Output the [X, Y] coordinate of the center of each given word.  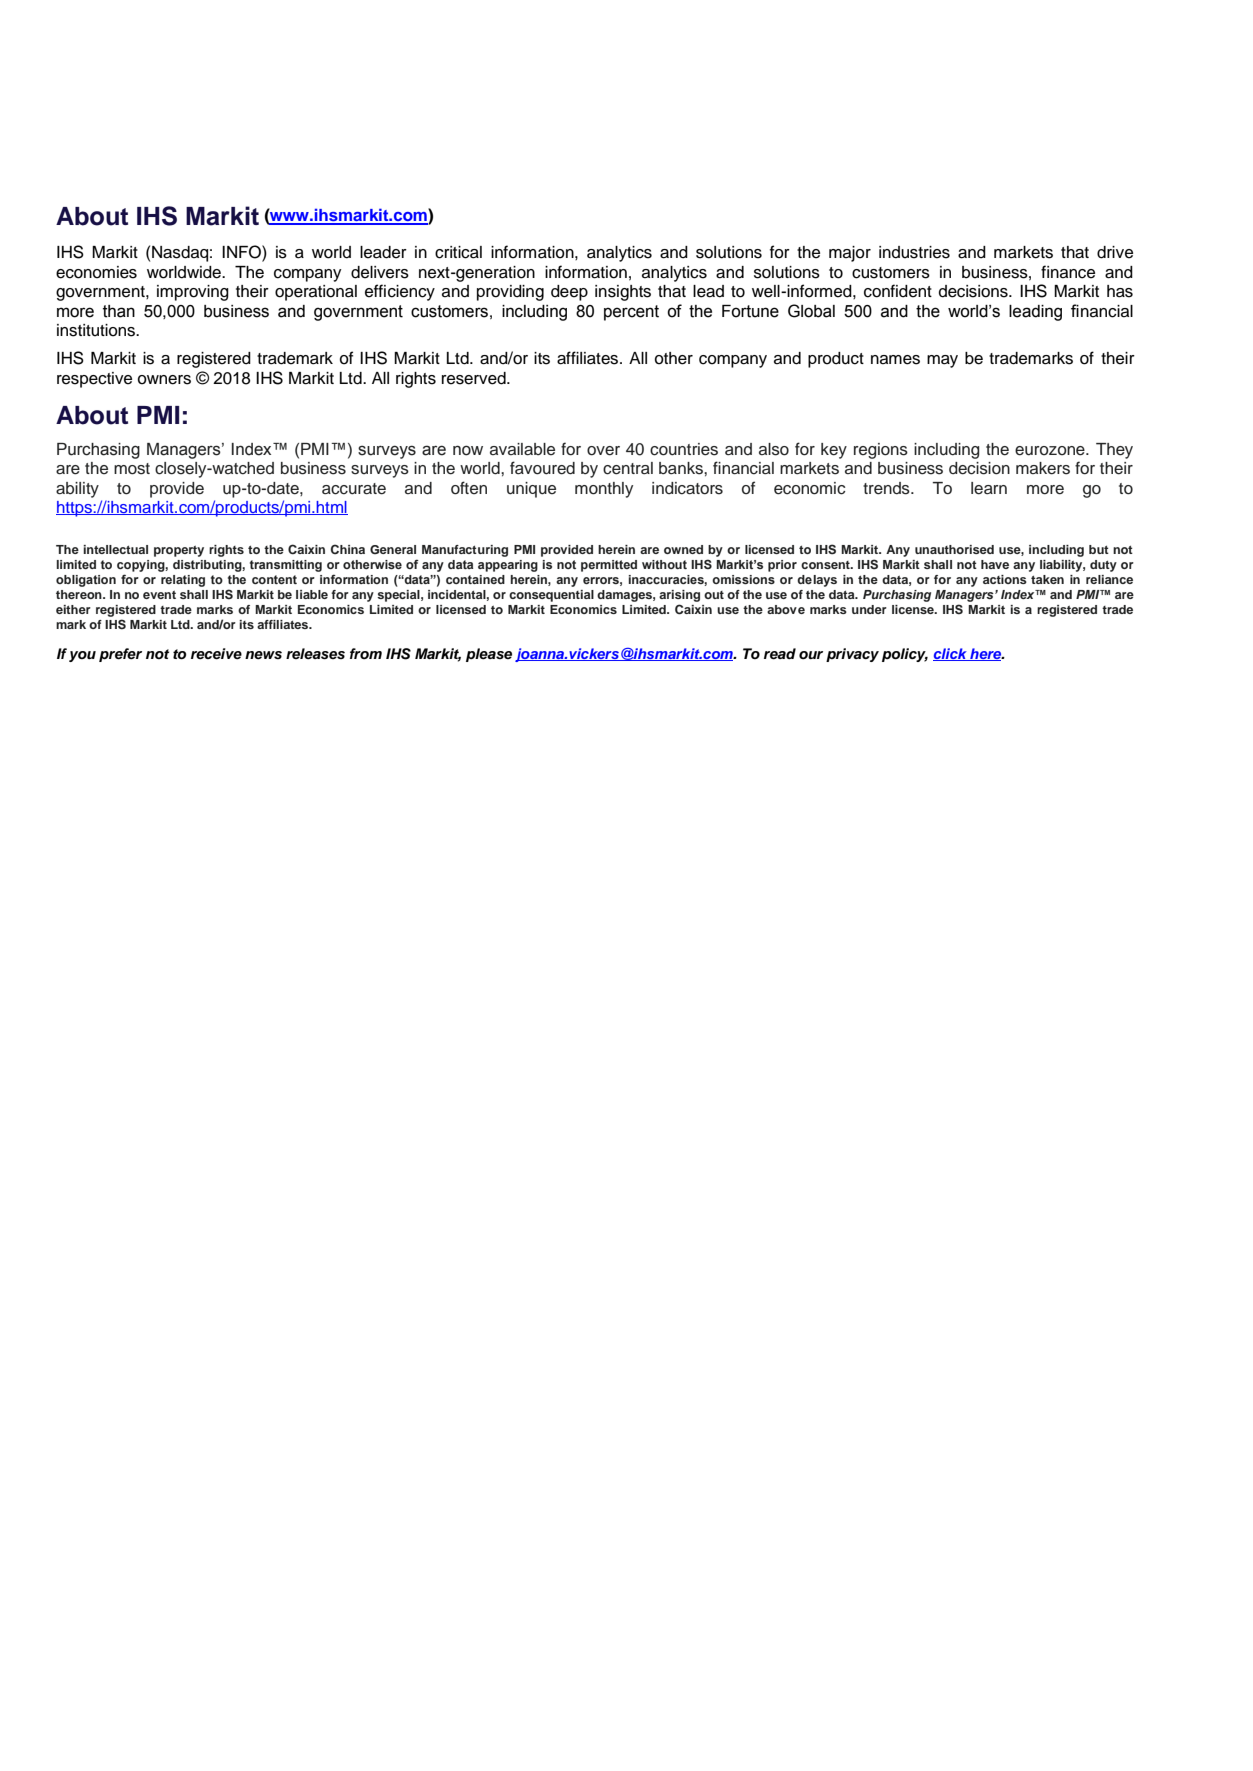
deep [569, 293]
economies [96, 272]
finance [1068, 272]
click [951, 654]
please [489, 655]
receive [216, 654]
